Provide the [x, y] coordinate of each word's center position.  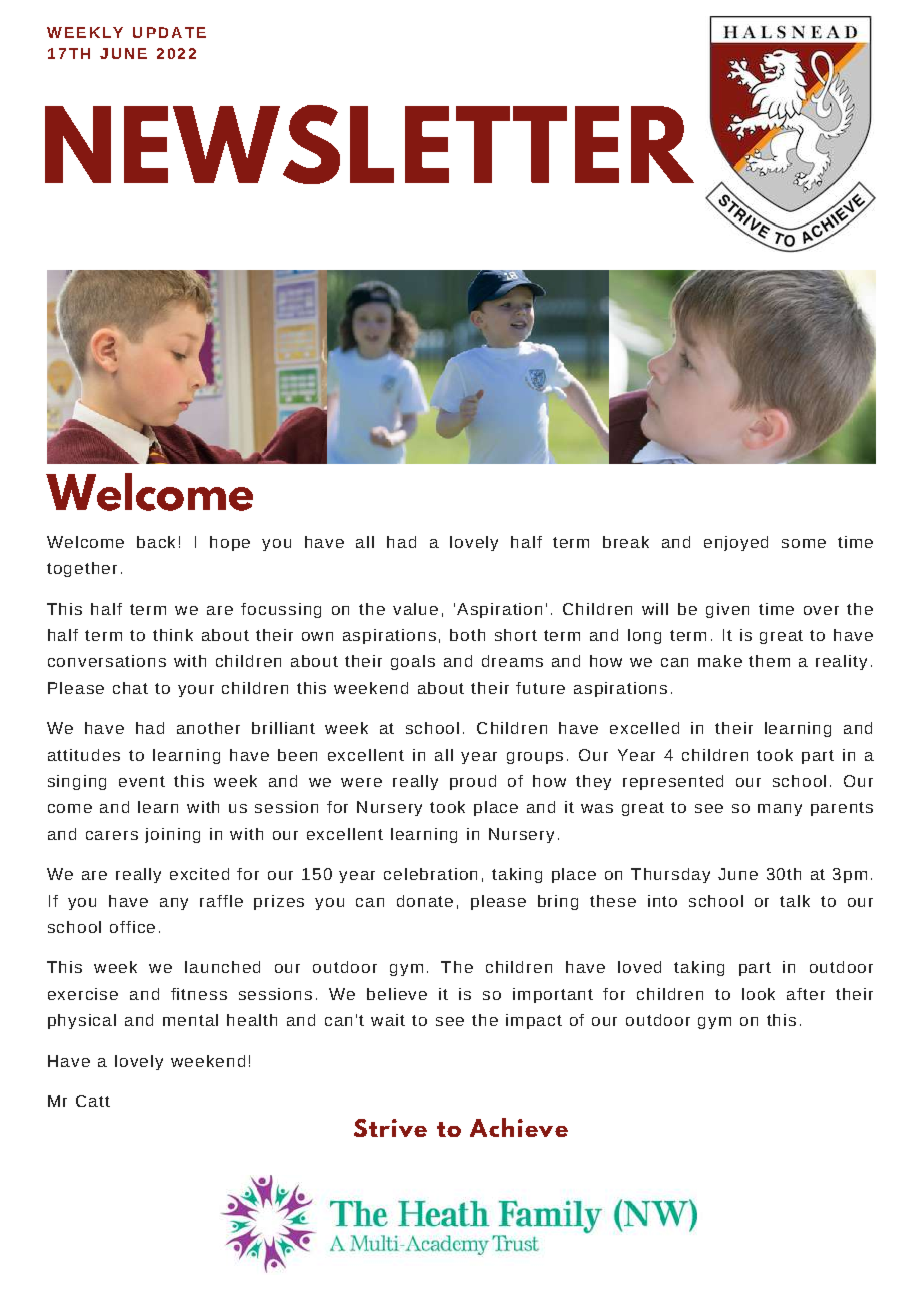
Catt [93, 1101]
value [415, 609]
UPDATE [169, 32]
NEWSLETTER [369, 144]
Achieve [519, 1127]
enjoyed [736, 543]
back [156, 542]
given [727, 610]
